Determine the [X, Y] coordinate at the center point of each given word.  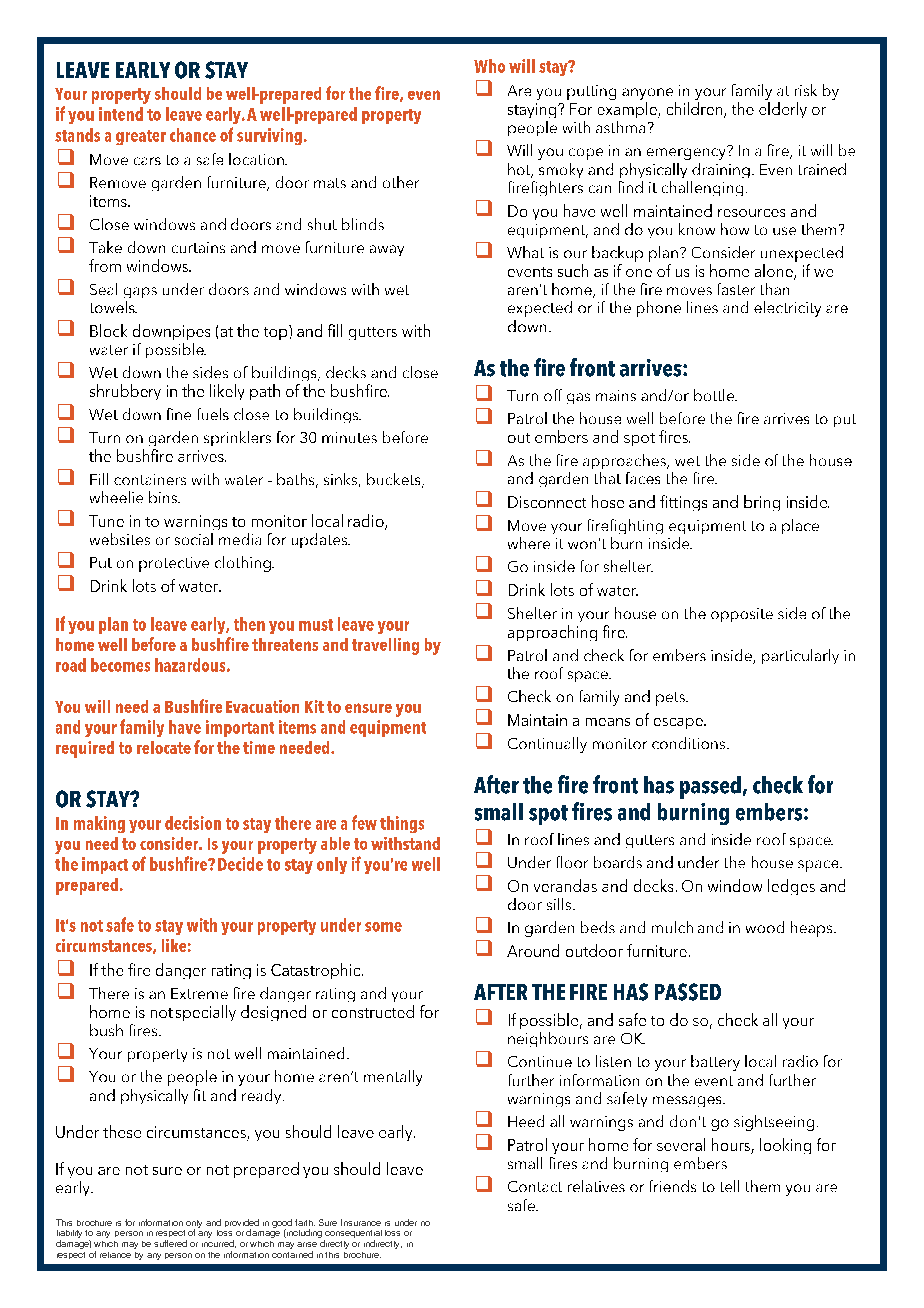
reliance [115, 1255]
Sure [328, 1222]
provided [242, 1224]
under [406, 1222]
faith [305, 1222]
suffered [170, 1243]
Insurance [361, 1222]
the [214, 1255]
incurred [219, 1244]
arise [307, 1244]
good [282, 1224]
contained [292, 1253]
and [213, 1222]
